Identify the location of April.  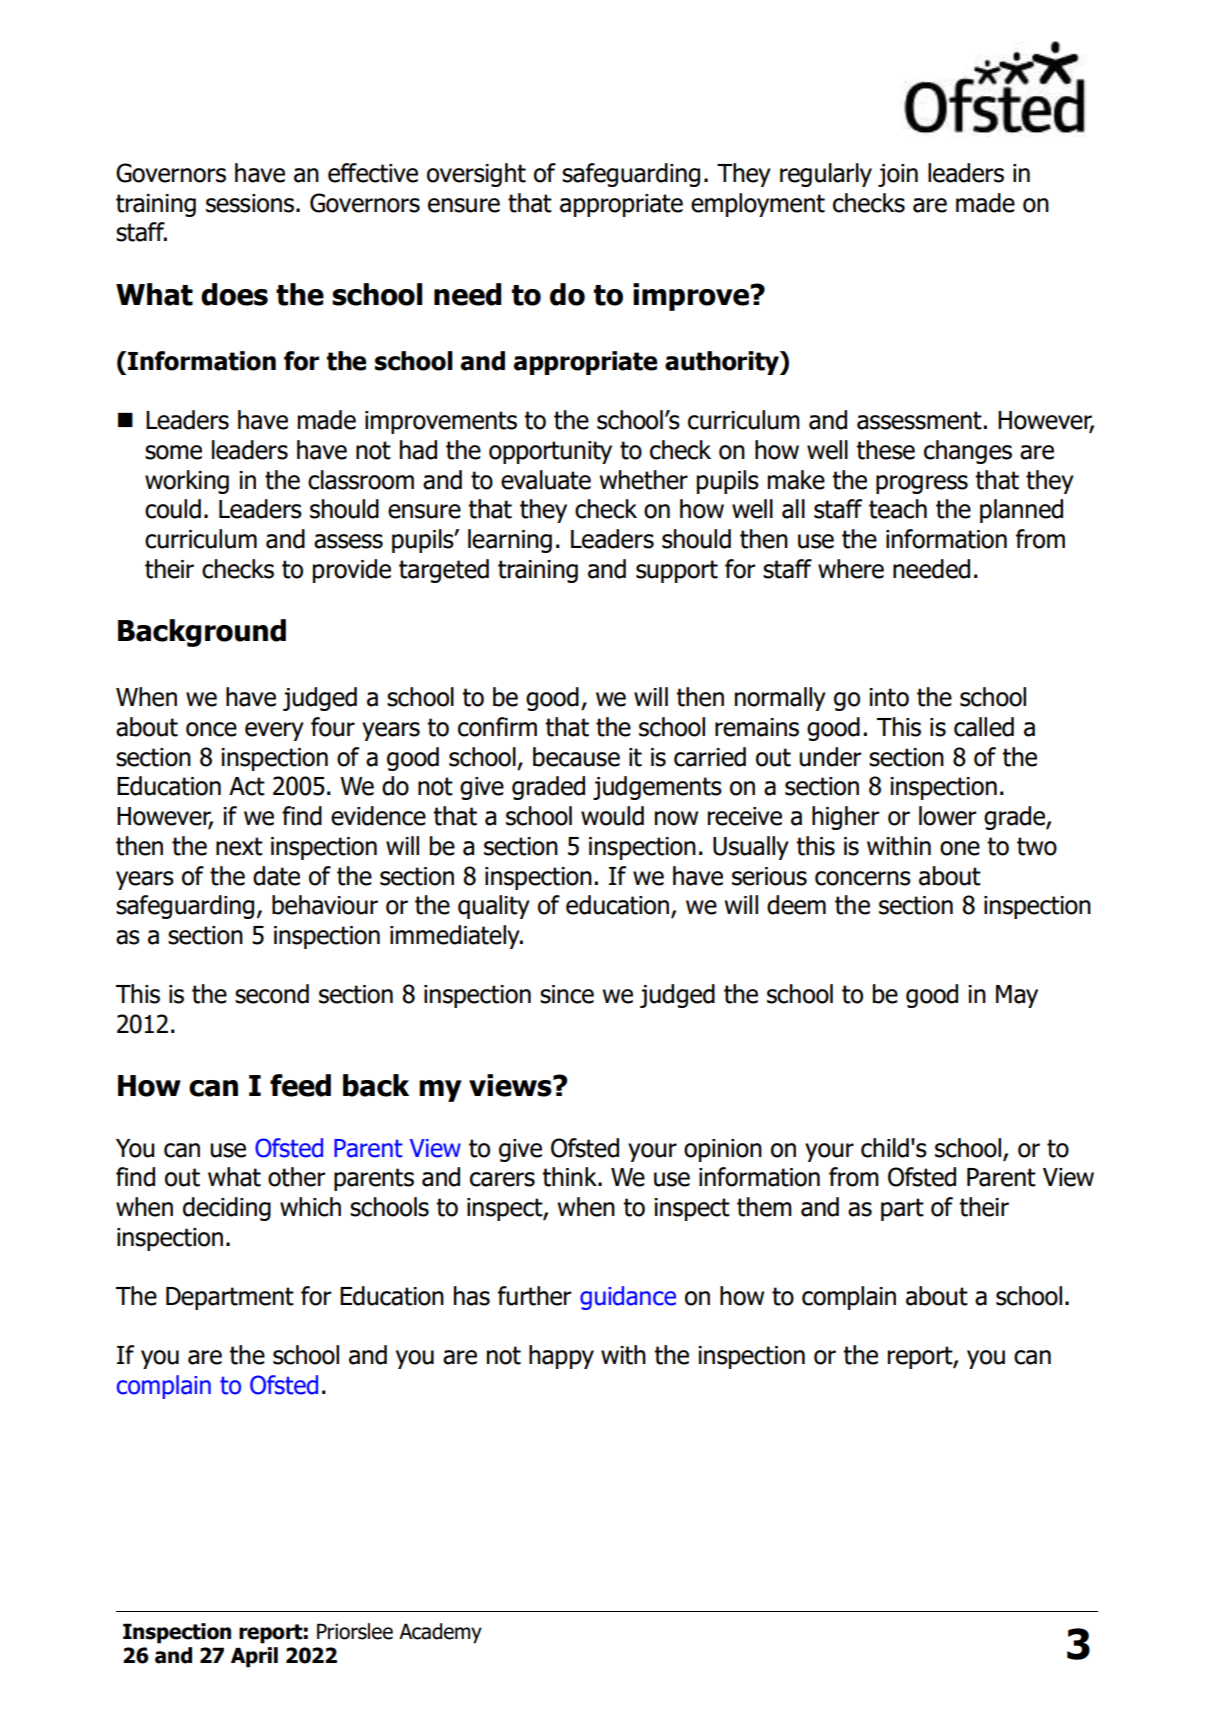
(254, 1657).
